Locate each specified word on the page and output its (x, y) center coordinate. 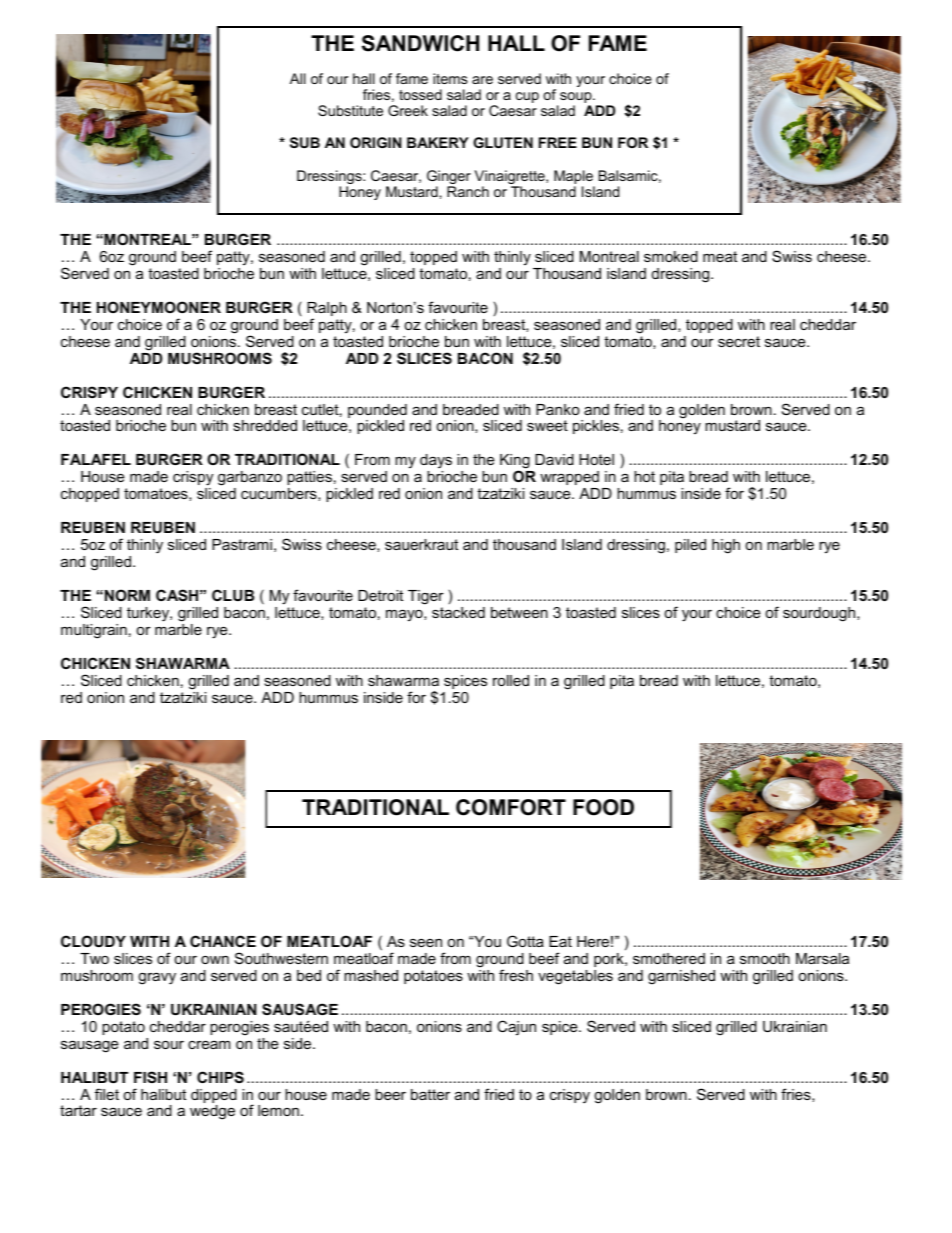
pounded (377, 412)
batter (430, 1094)
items (450, 78)
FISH (150, 1077)
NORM (127, 595)
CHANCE (223, 941)
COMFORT (511, 807)
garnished (681, 977)
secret (739, 341)
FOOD (603, 807)
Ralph (327, 310)
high (726, 546)
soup (577, 99)
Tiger (426, 597)
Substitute (350, 110)
